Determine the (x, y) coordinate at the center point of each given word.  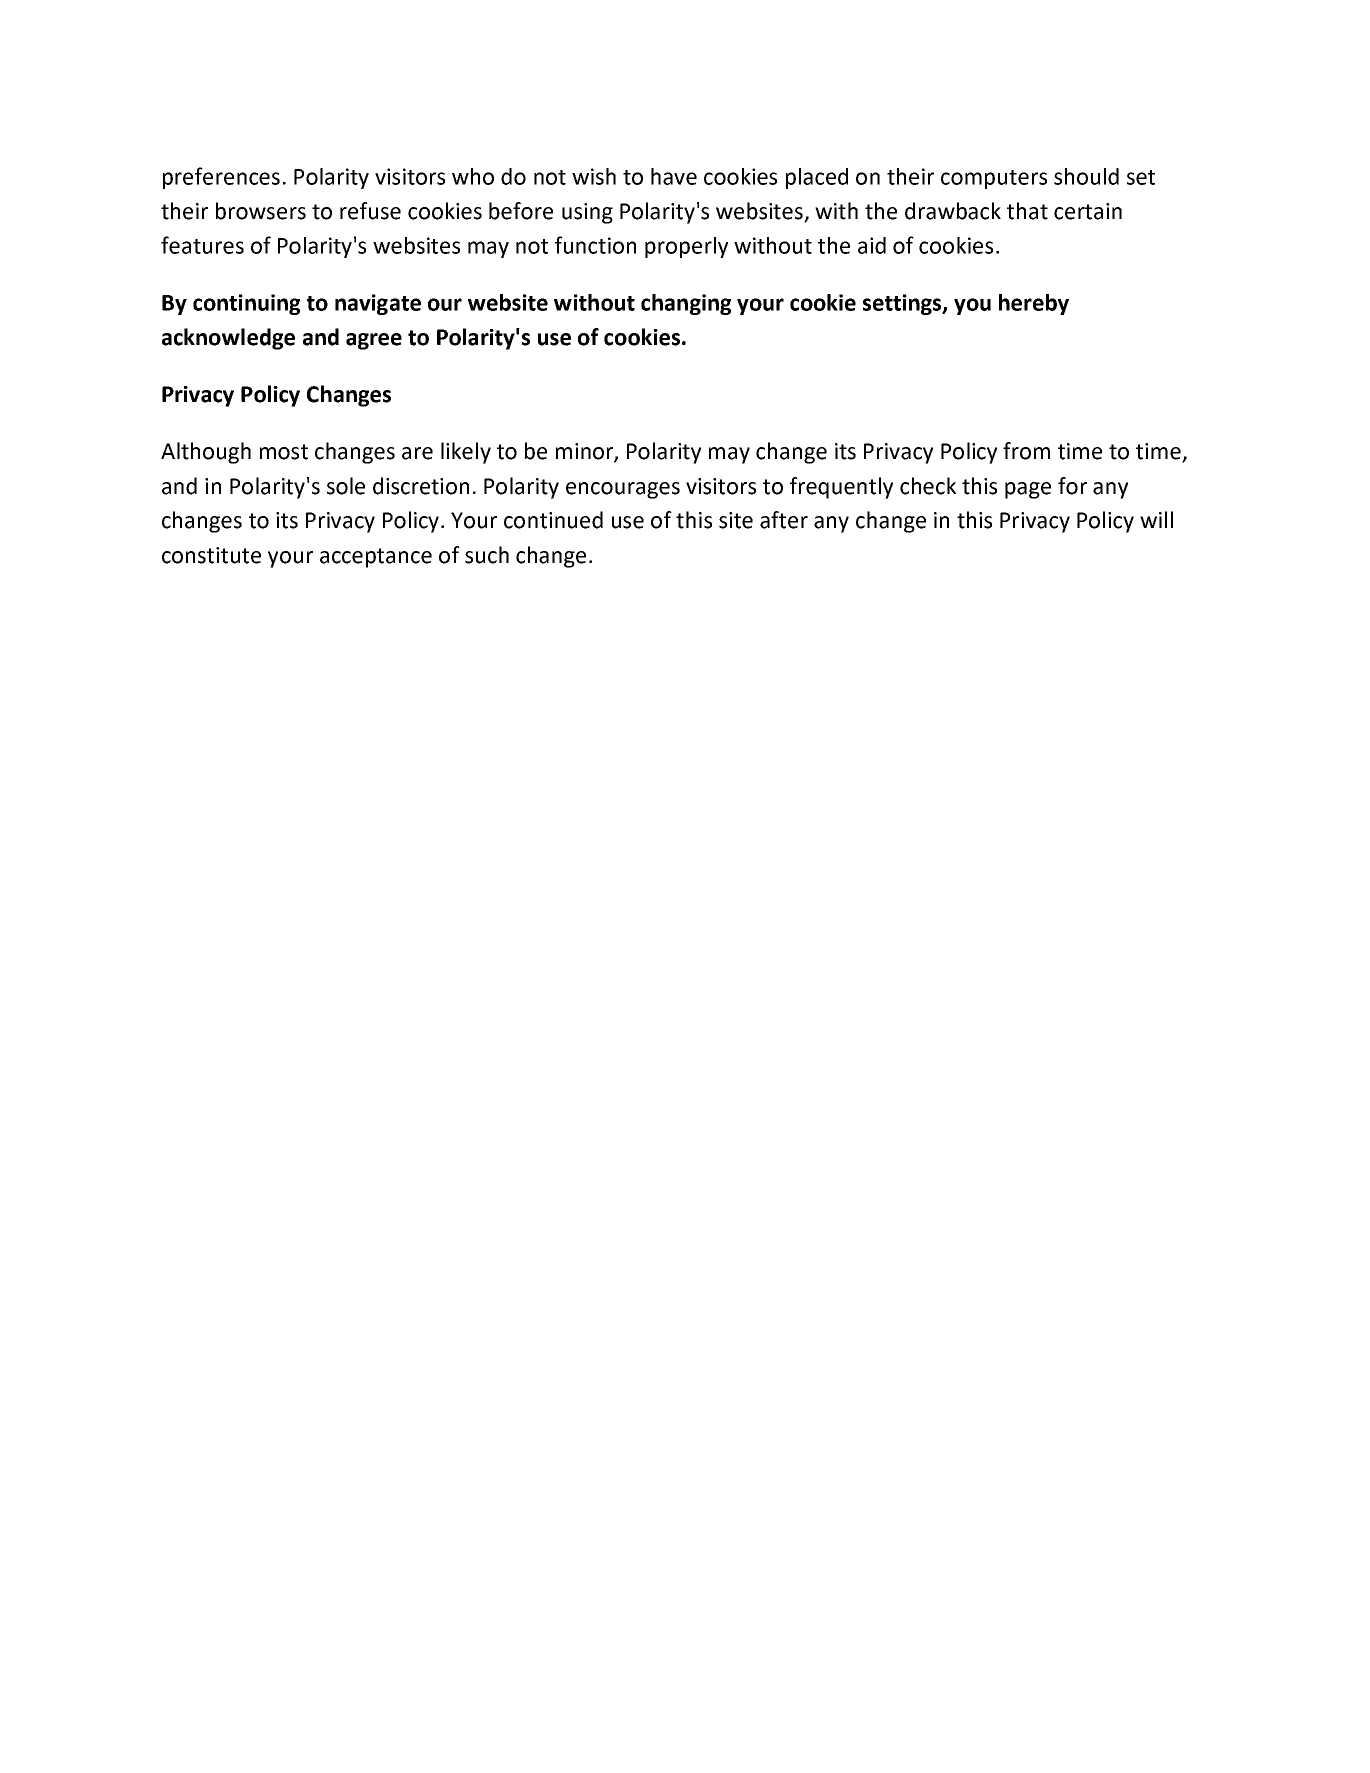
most (284, 452)
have (674, 176)
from (1026, 451)
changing (686, 304)
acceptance (376, 558)
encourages (623, 490)
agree (374, 341)
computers (994, 179)
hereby (1034, 304)
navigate (378, 304)
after (784, 520)
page (1028, 490)
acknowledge (228, 339)
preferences (221, 178)
